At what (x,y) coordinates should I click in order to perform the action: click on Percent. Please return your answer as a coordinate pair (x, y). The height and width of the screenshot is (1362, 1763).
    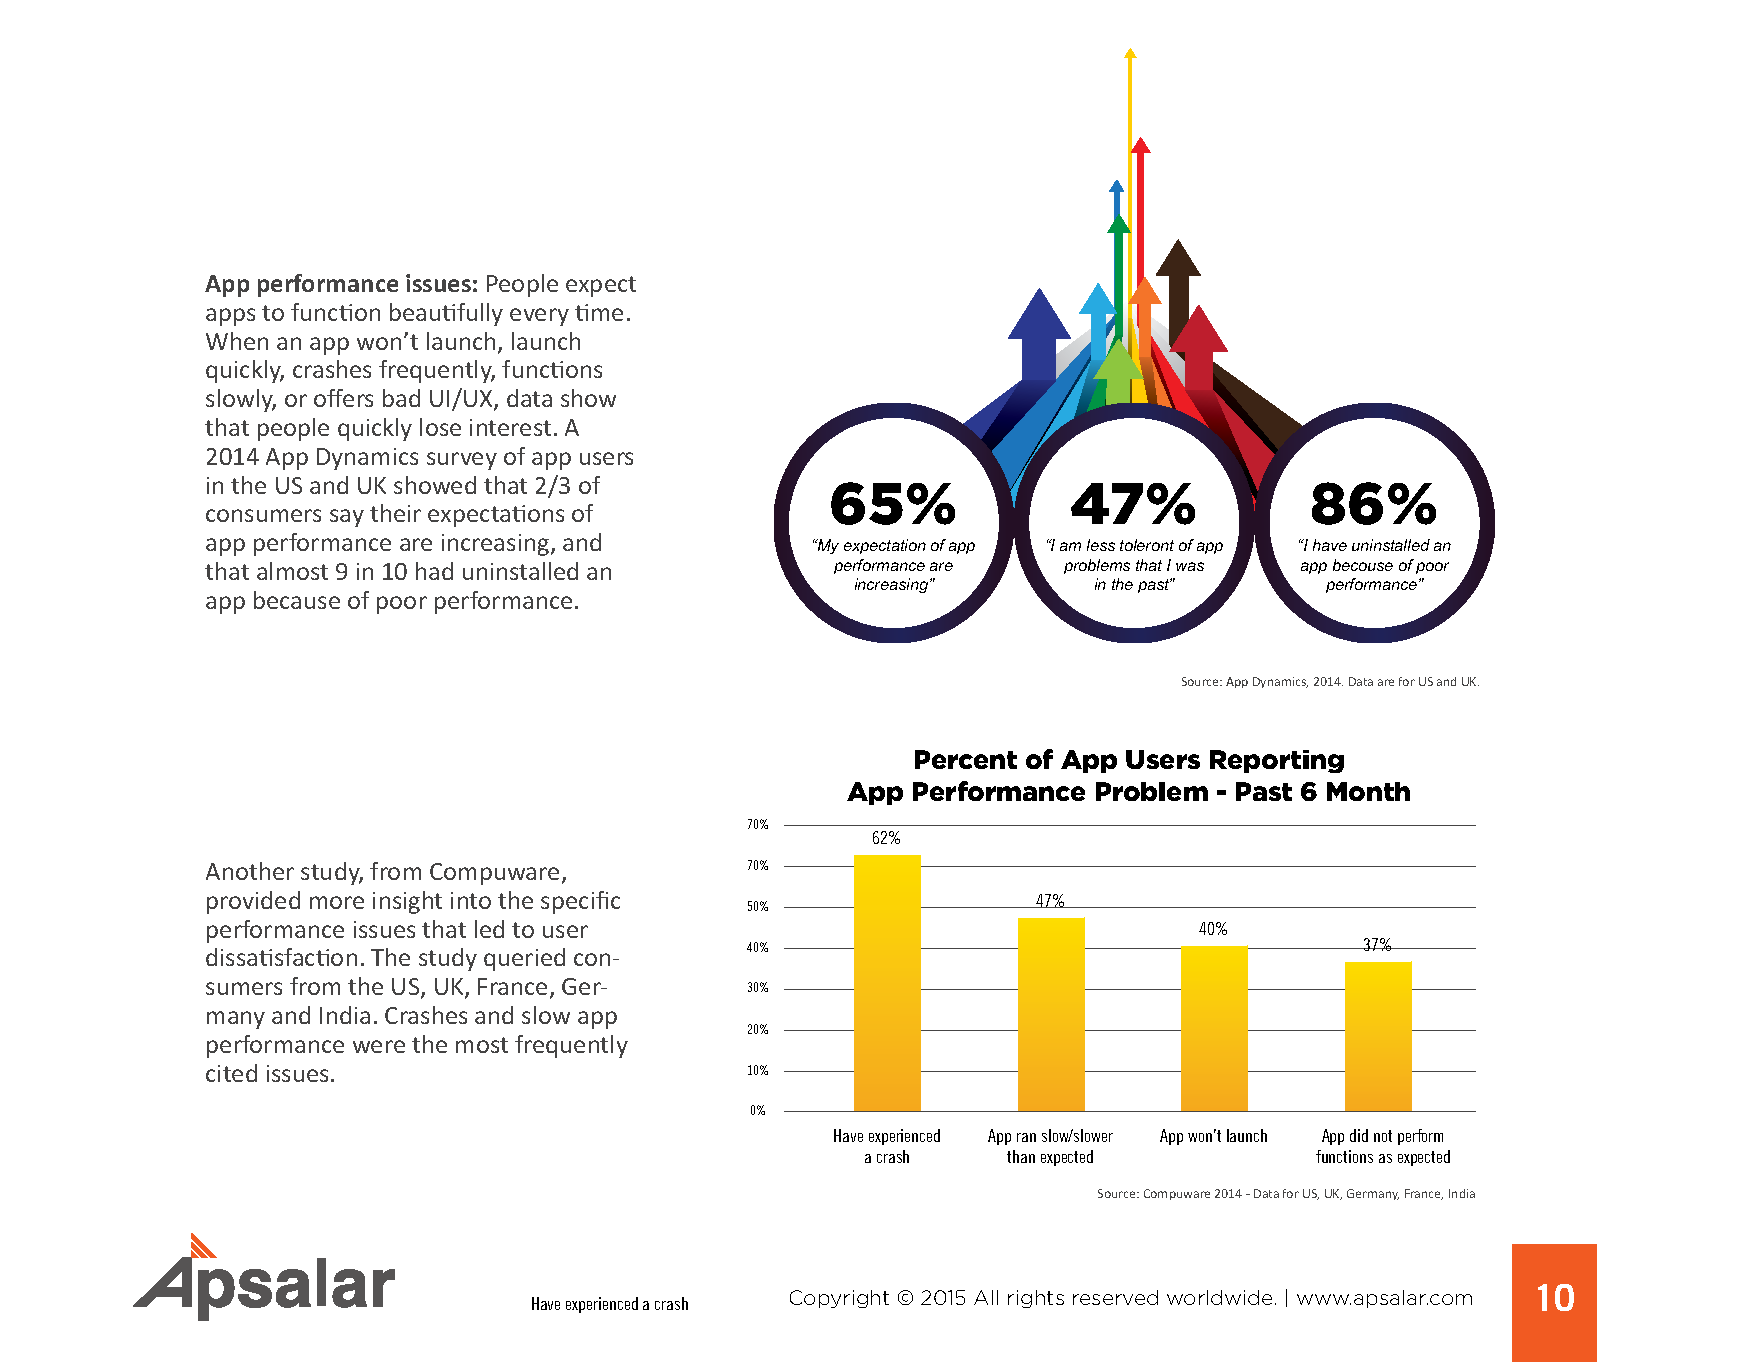
    Looking at the image, I should click on (966, 759).
